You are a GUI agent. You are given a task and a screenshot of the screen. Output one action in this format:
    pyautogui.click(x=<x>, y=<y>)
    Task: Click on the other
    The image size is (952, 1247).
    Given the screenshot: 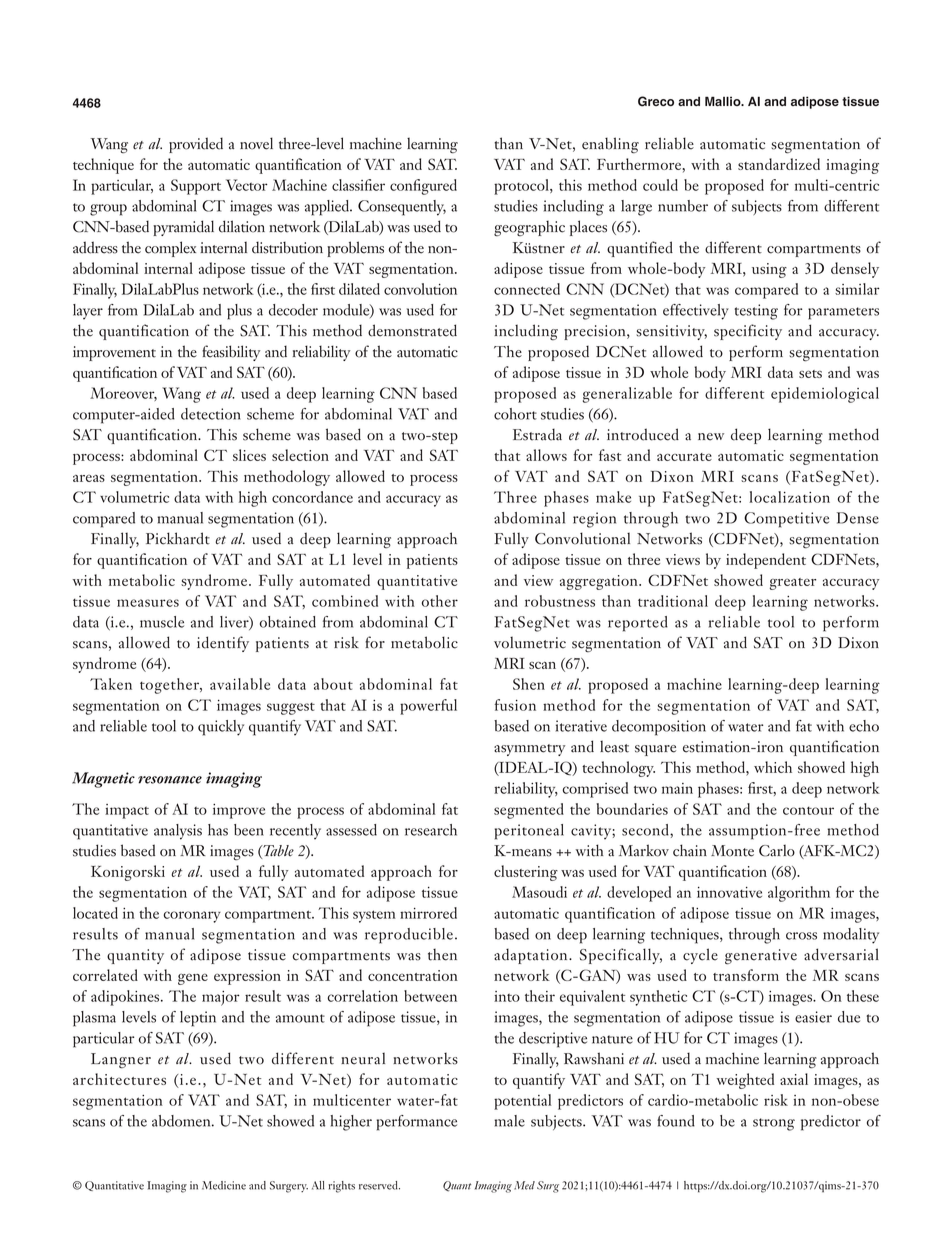 What is the action you would take?
    pyautogui.click(x=440, y=601)
